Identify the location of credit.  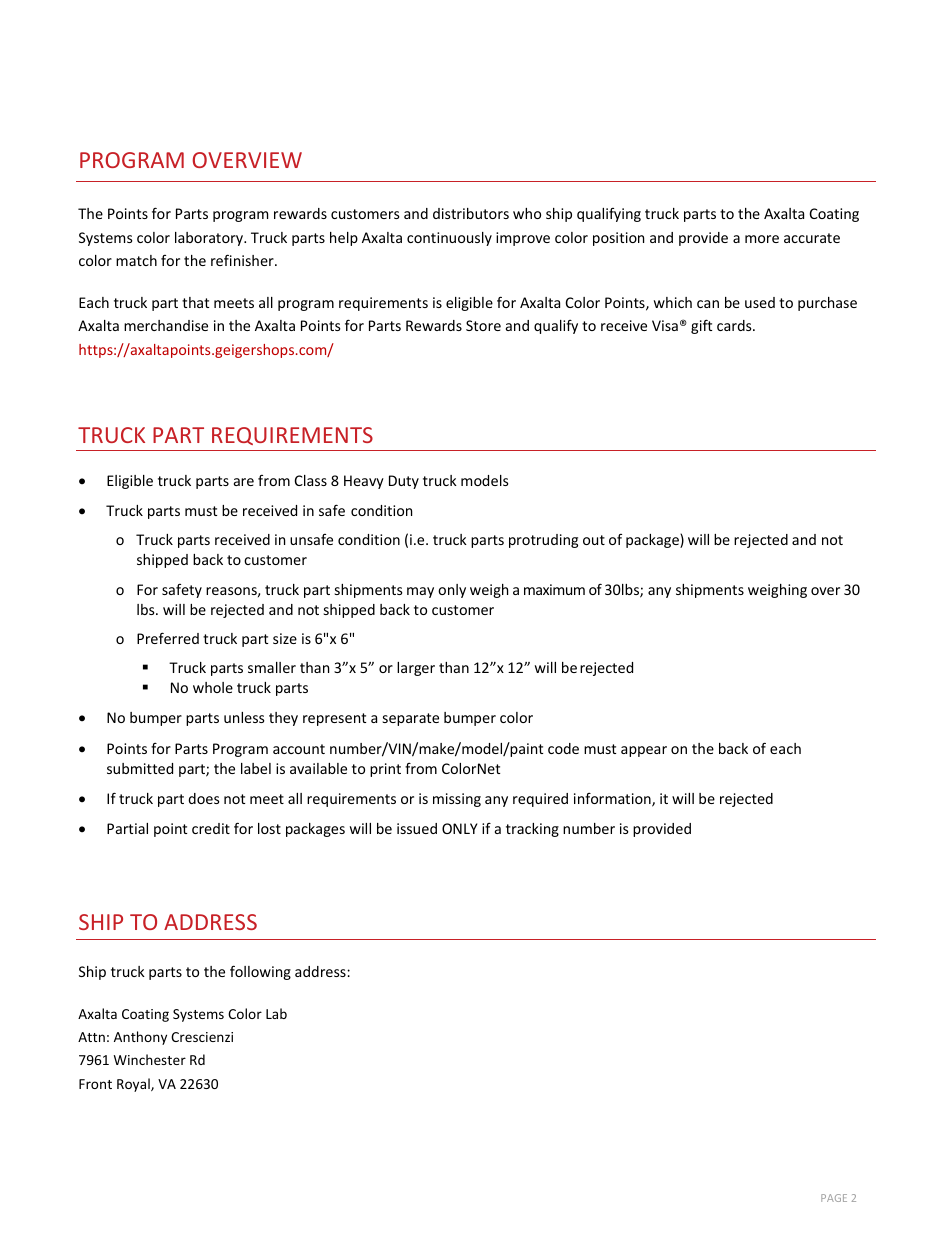
(211, 828).
